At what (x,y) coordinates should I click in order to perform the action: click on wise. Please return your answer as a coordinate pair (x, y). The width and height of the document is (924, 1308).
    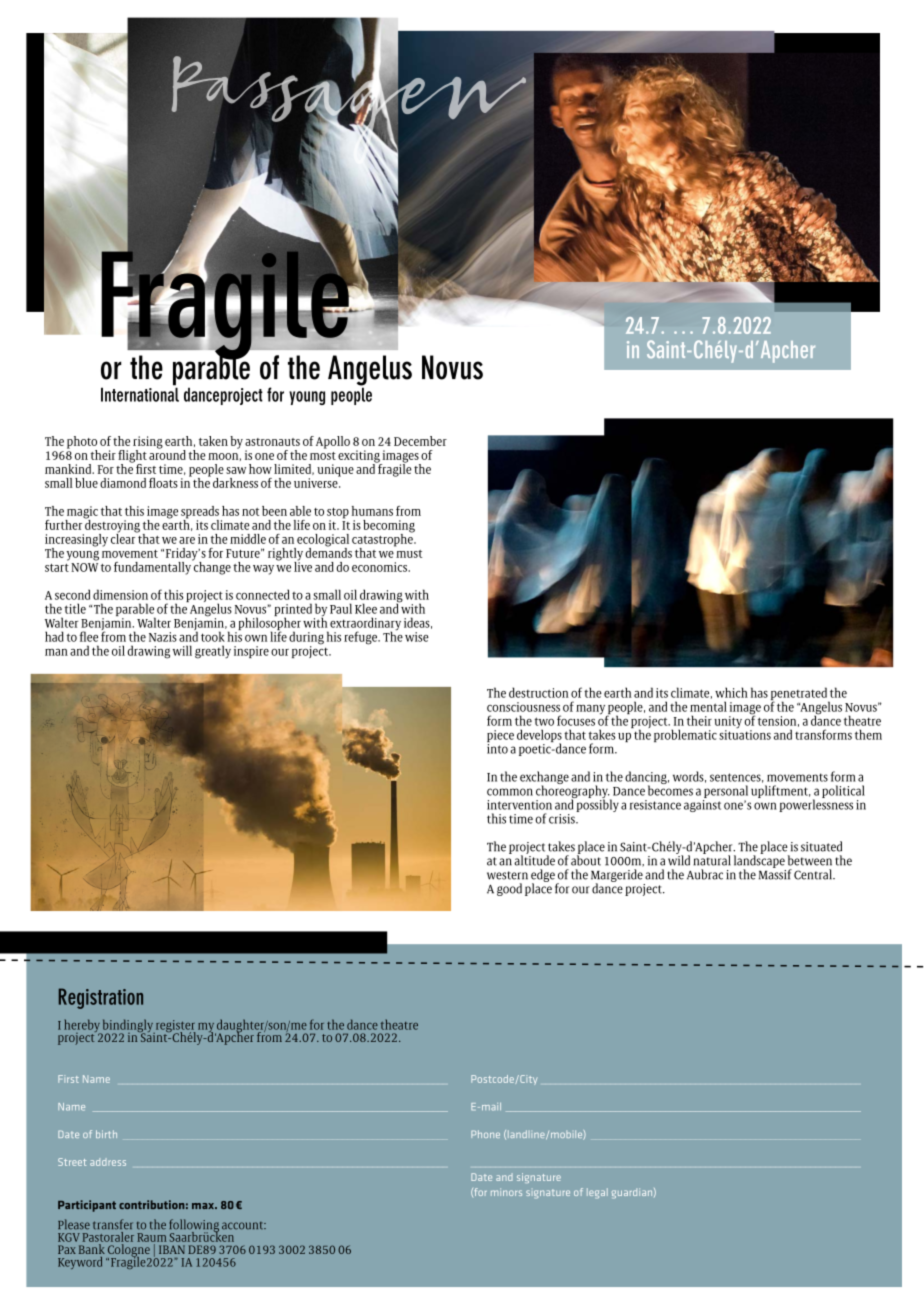
    Looking at the image, I should click on (417, 637).
